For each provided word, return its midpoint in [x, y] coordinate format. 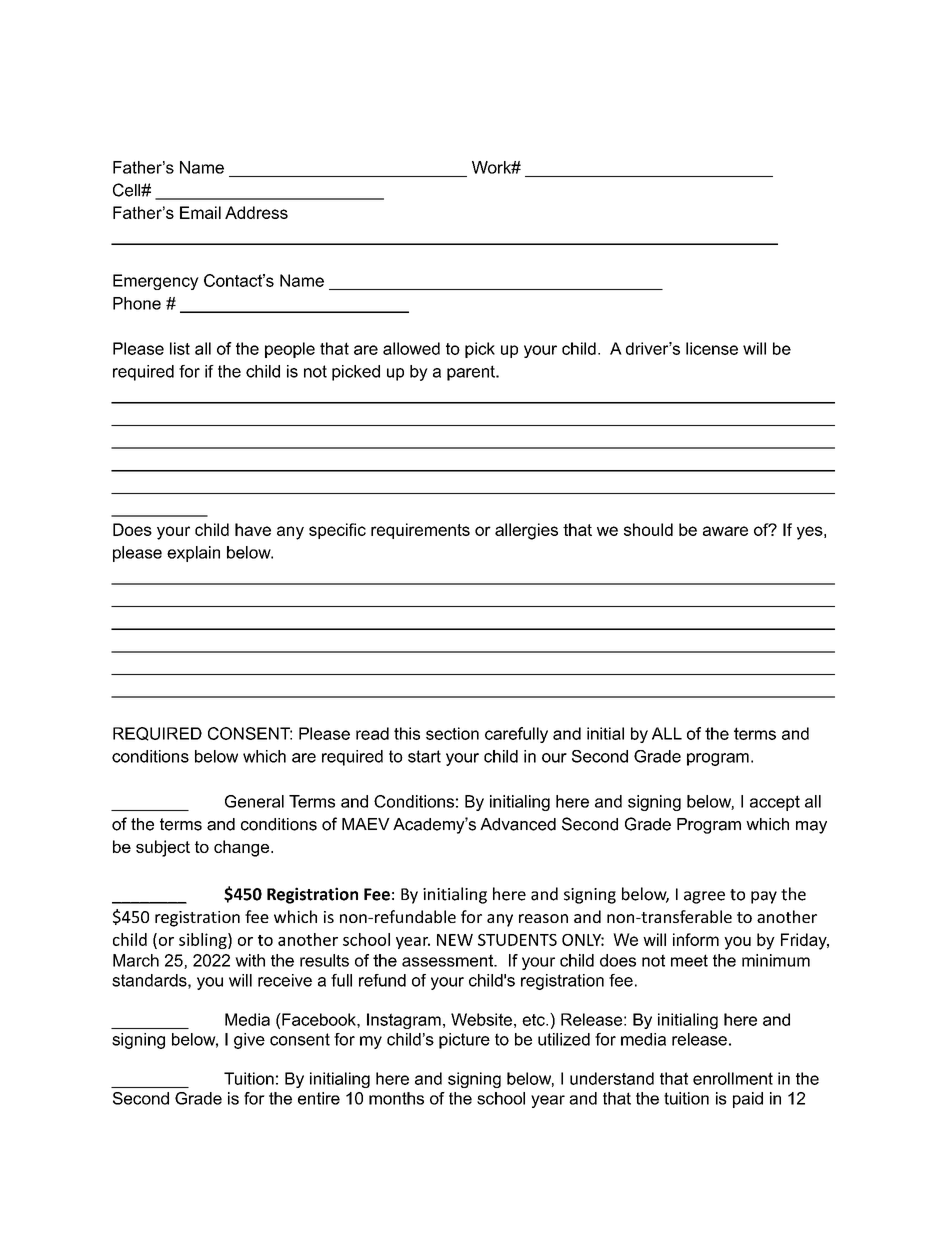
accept [775, 803]
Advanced [518, 824]
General [254, 801]
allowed [411, 348]
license [712, 348]
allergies [526, 531]
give [249, 1041]
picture [464, 1041]
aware [725, 531]
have [253, 529]
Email [200, 212]
